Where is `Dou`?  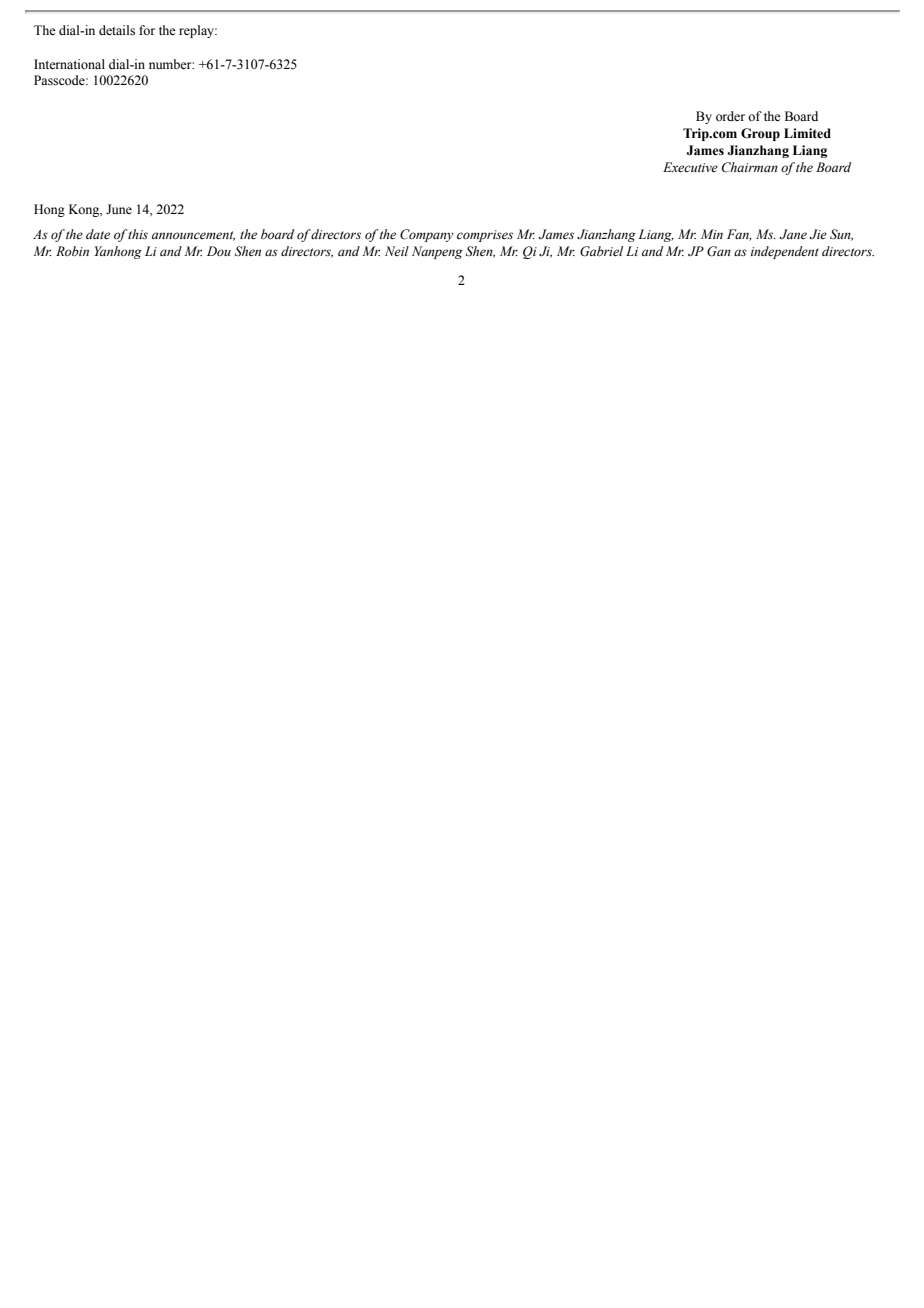 Dou is located at coordinates (219, 251).
